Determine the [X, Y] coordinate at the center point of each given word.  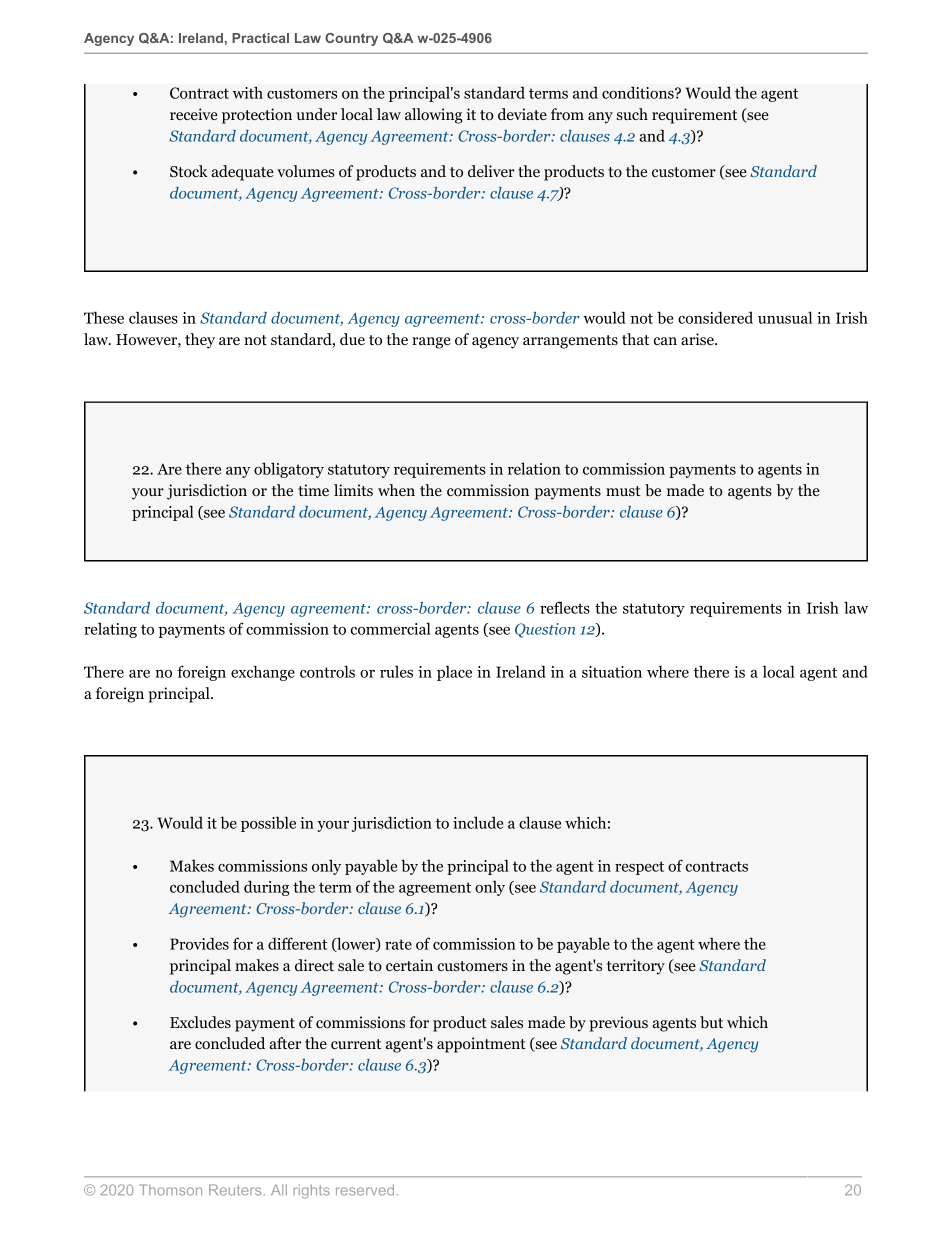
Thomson [170, 1190]
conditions [639, 92]
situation [612, 672]
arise [698, 339]
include [478, 822]
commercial [391, 628]
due [352, 339]
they [200, 341]
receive [194, 114]
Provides [199, 943]
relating [110, 630]
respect [639, 868]
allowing [434, 116]
